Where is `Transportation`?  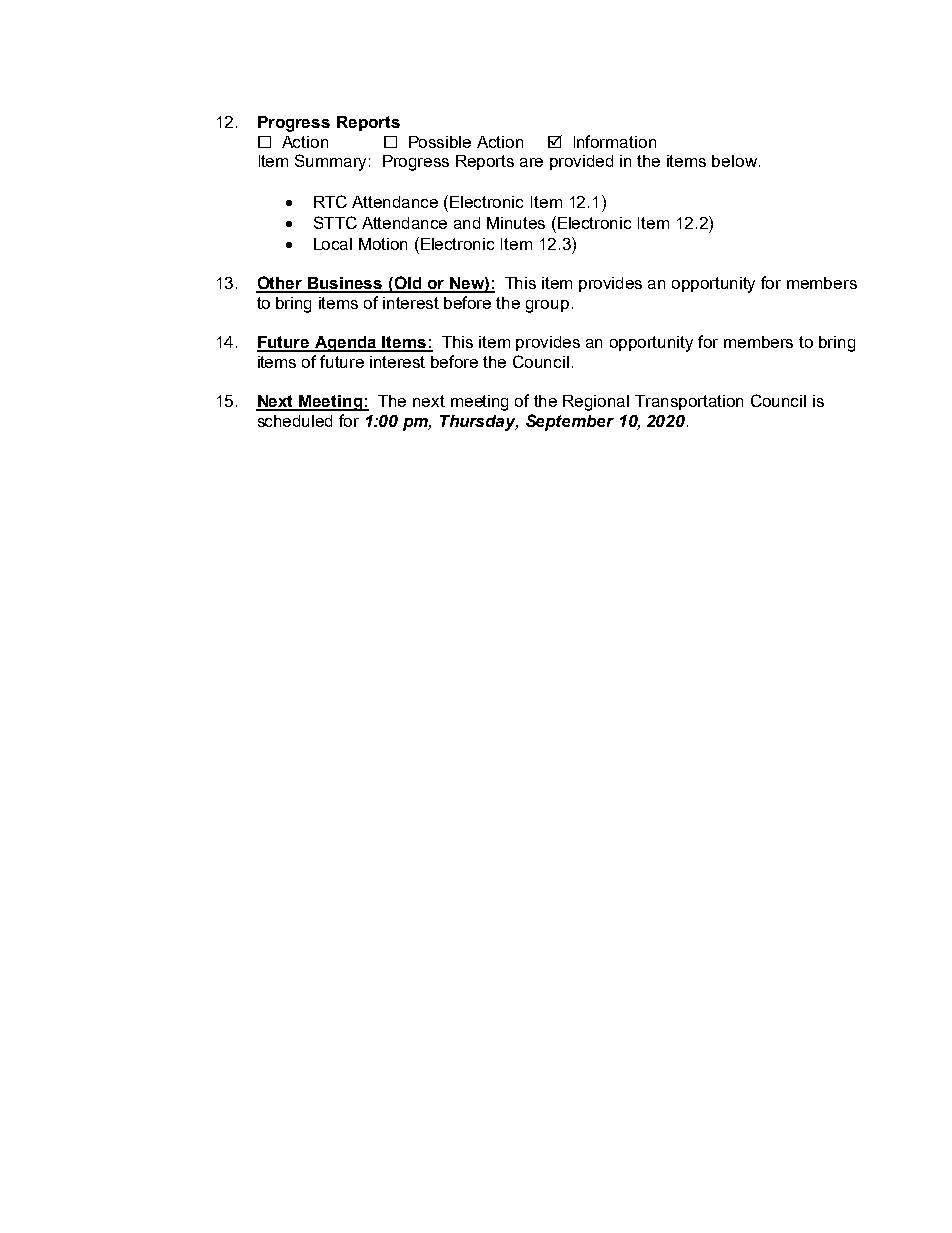 Transportation is located at coordinates (689, 402).
